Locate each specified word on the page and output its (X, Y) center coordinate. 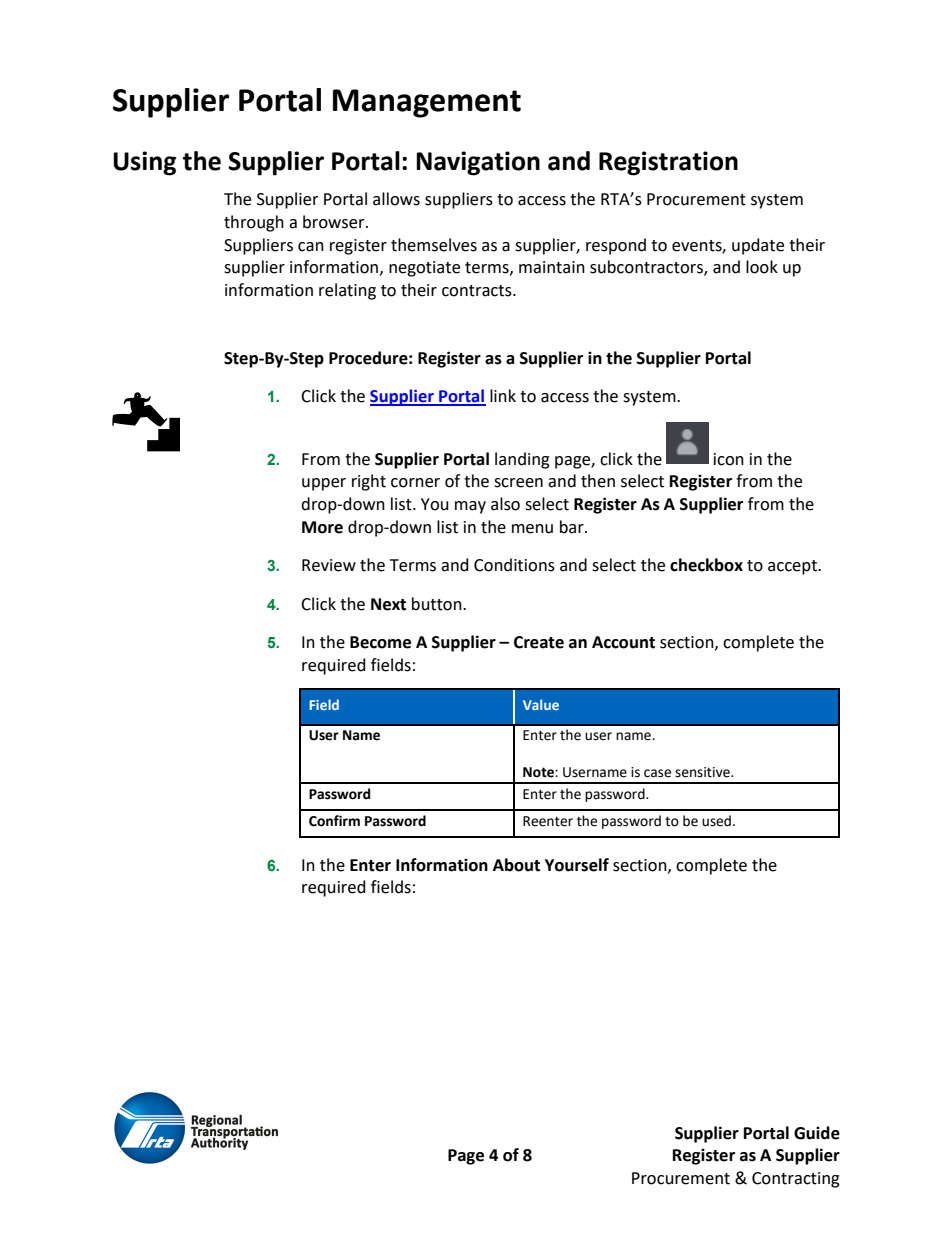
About (516, 865)
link (503, 395)
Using (144, 163)
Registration (668, 163)
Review (329, 565)
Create (539, 642)
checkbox (706, 565)
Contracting (796, 1180)
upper (324, 484)
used (716, 821)
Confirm (334, 821)
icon (729, 459)
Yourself (577, 865)
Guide (817, 1133)
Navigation (478, 163)
